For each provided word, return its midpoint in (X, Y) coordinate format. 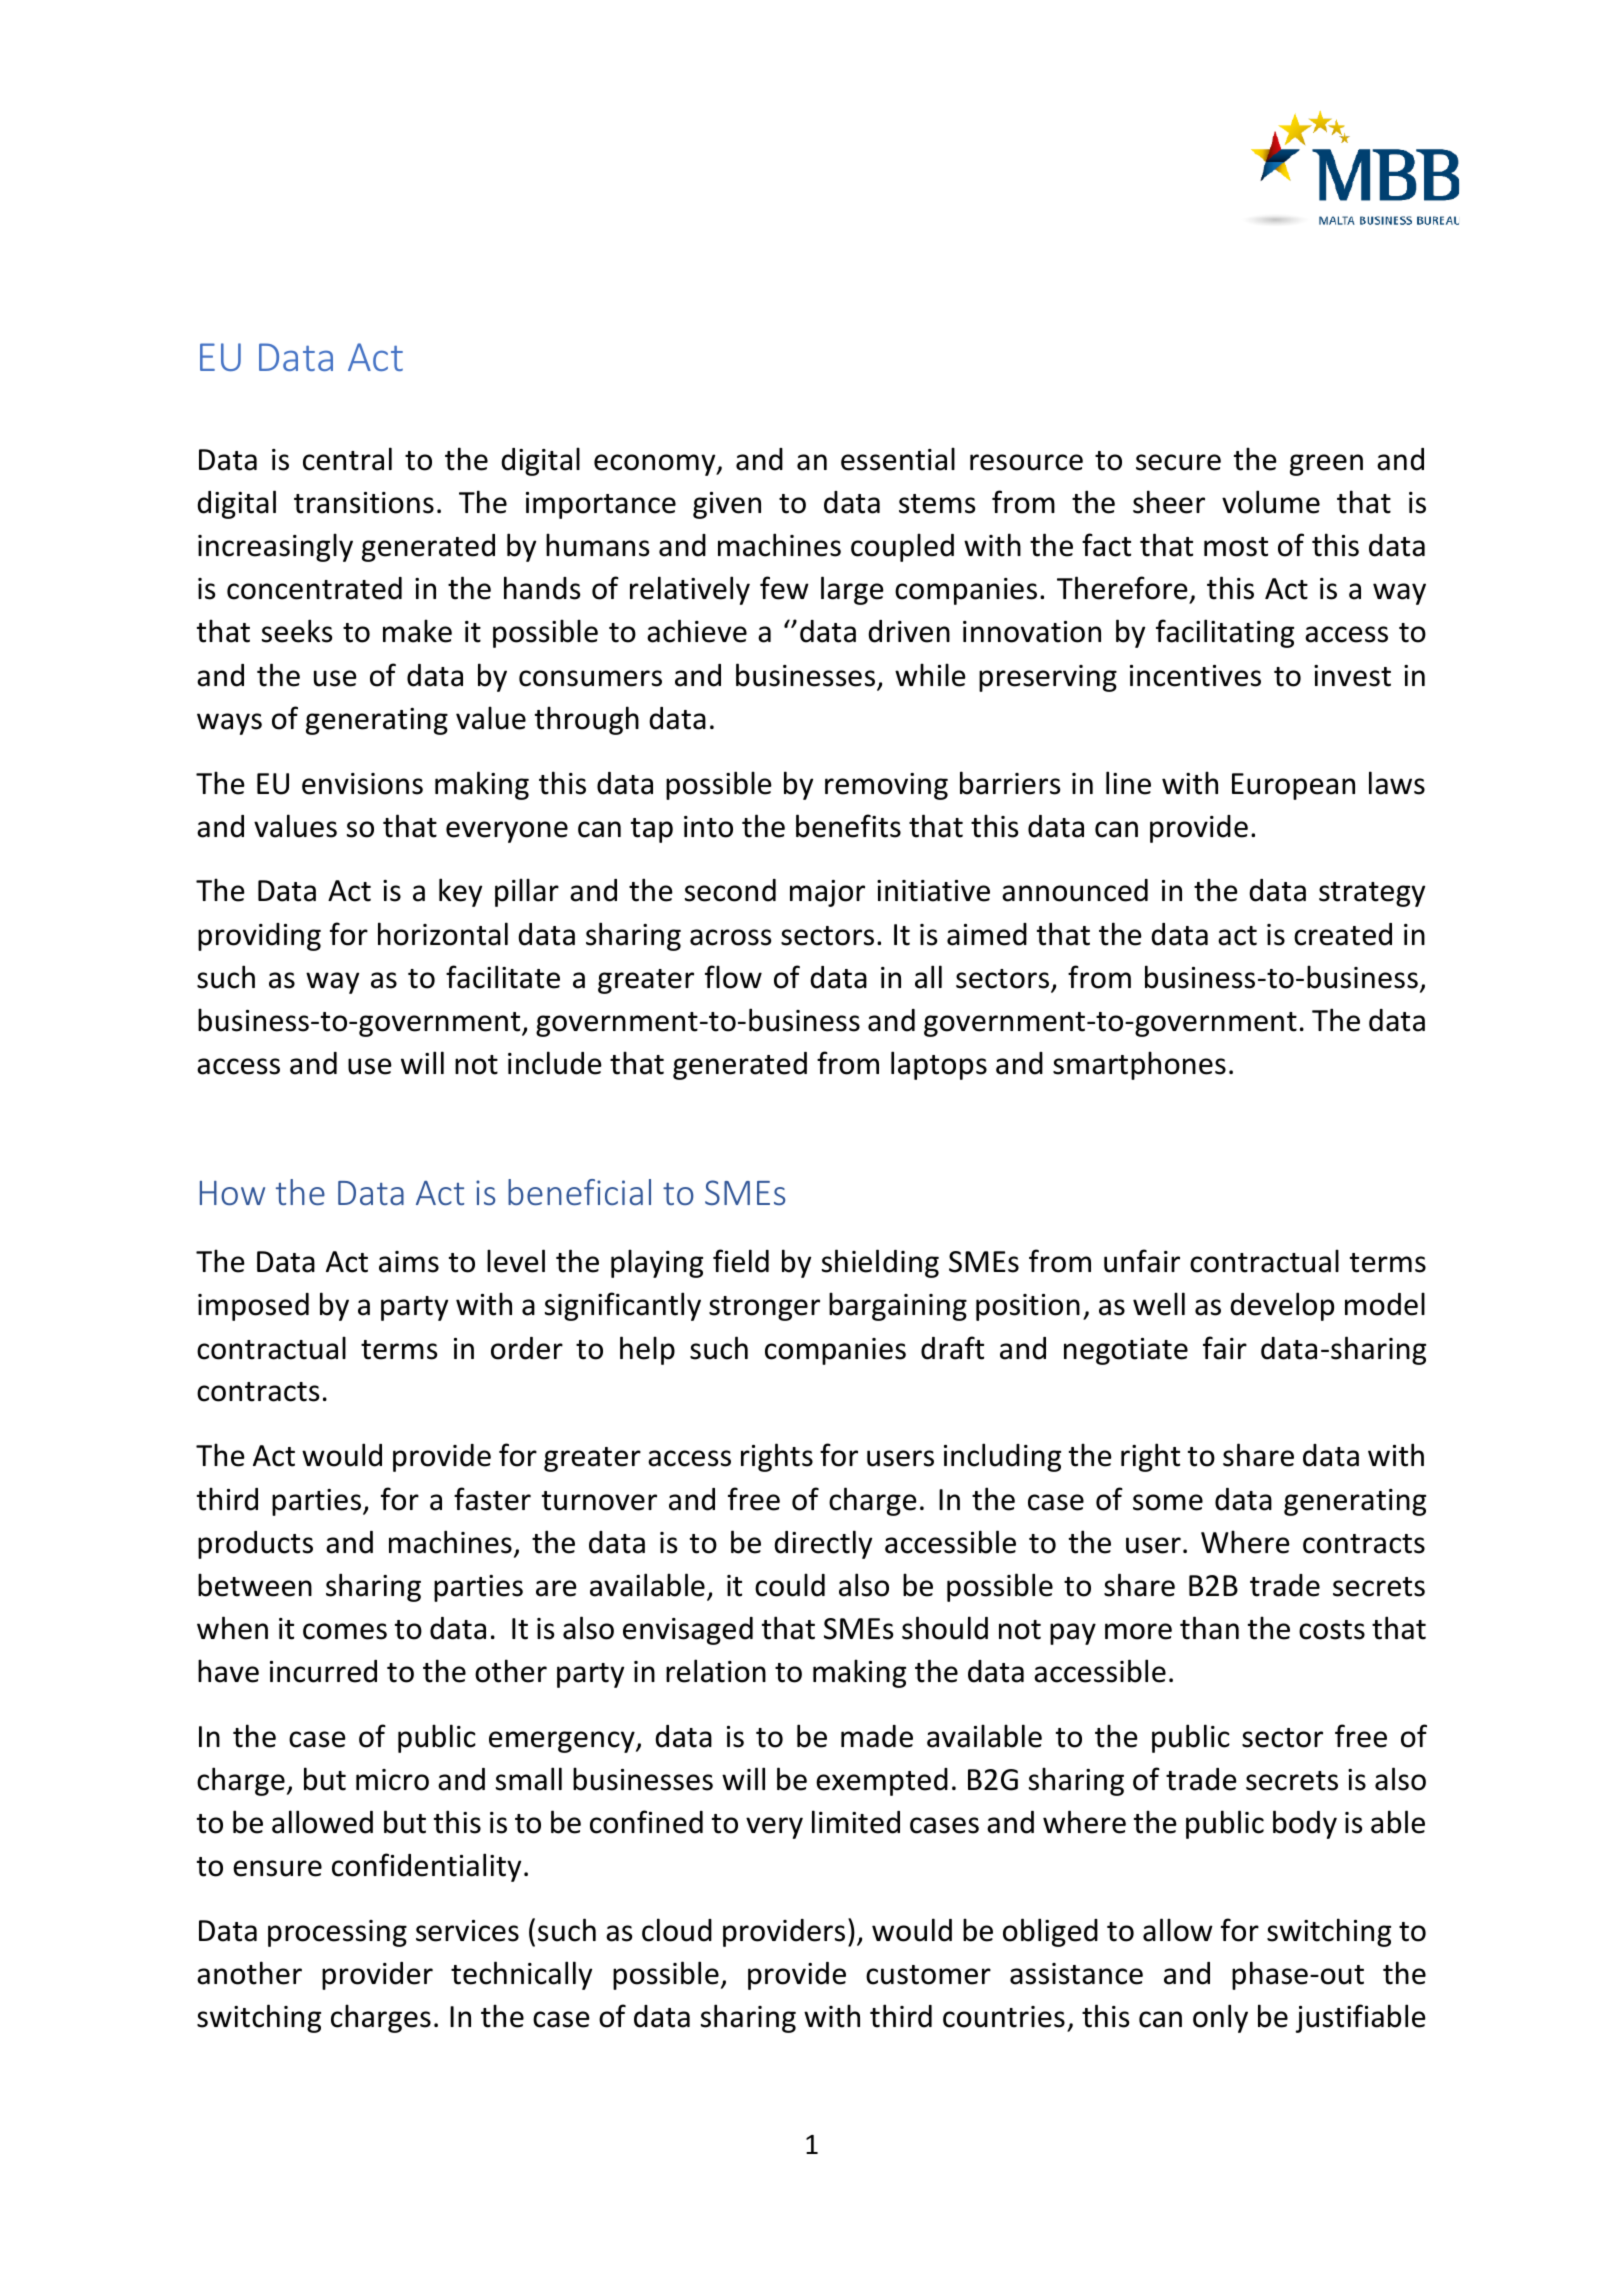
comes (345, 1631)
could (790, 1585)
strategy (1372, 894)
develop (1282, 1306)
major (827, 893)
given (727, 505)
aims (409, 1262)
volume (1271, 502)
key (460, 892)
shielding (880, 1263)
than (1209, 1628)
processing (337, 1933)
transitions (364, 503)
